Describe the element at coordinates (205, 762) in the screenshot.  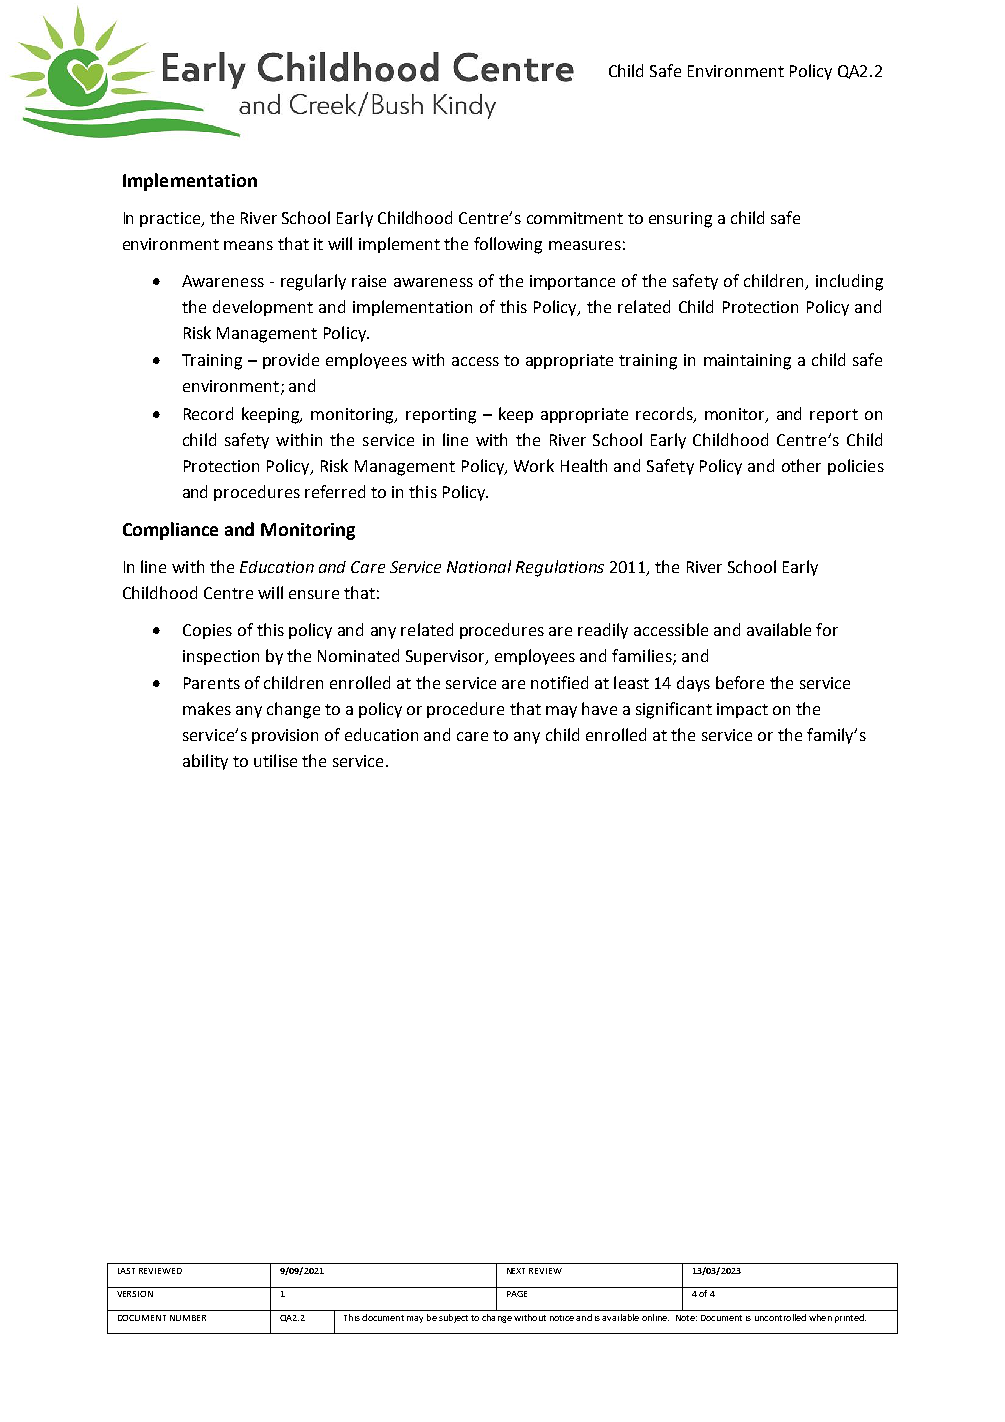
I see `ability` at that location.
